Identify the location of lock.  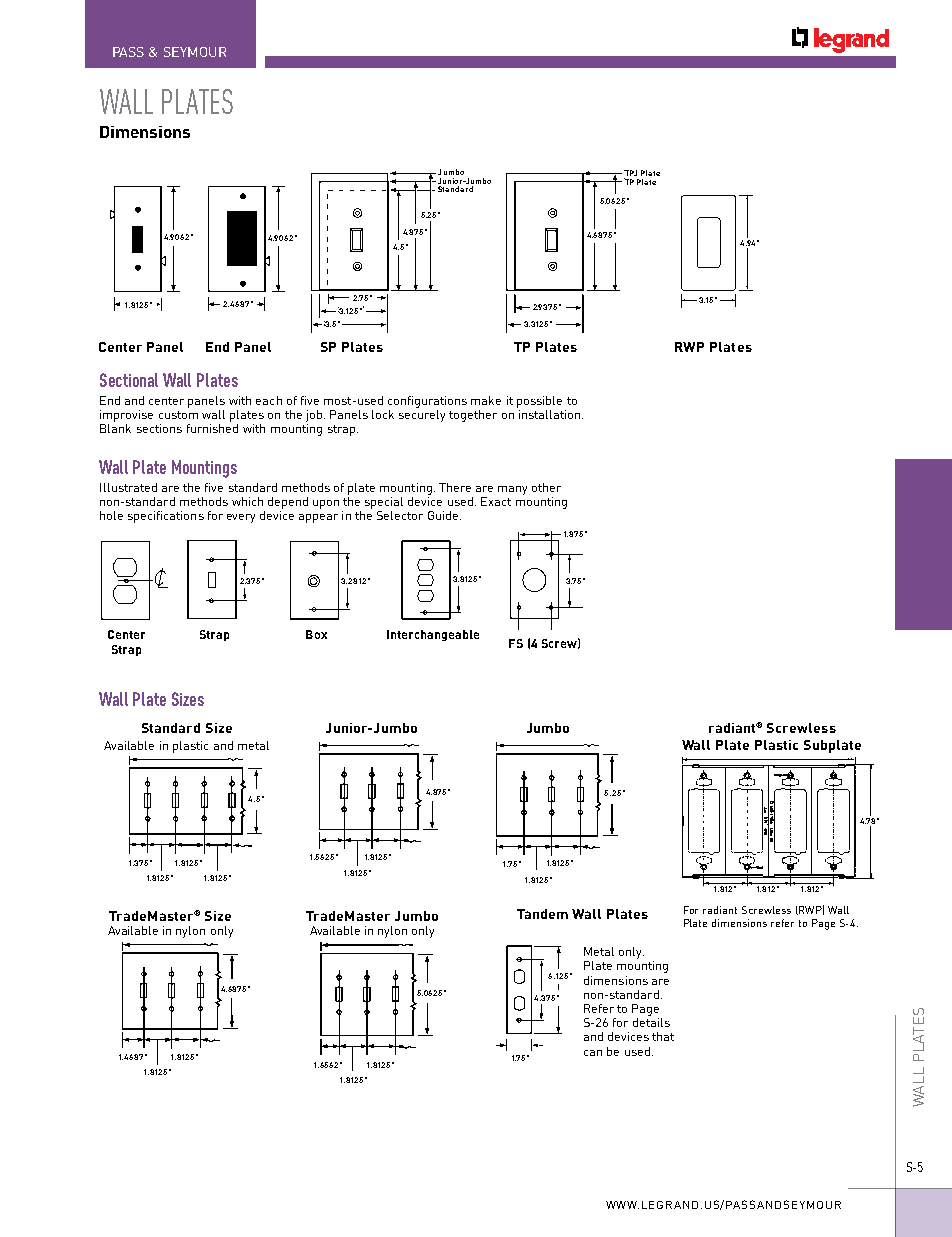
(383, 414).
